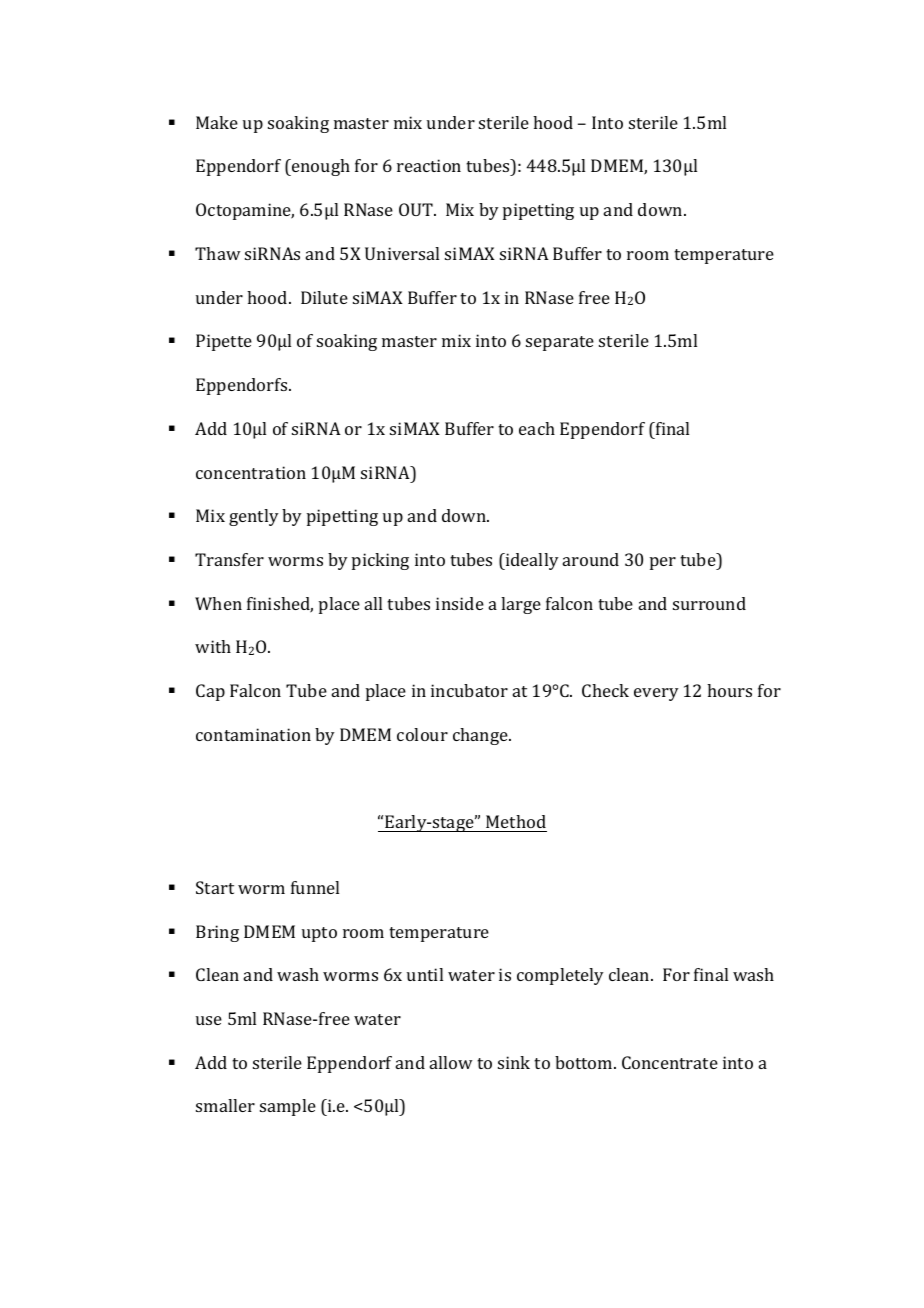 This screenshot has width=924, height=1308. I want to click on concentration, so click(251, 472).
